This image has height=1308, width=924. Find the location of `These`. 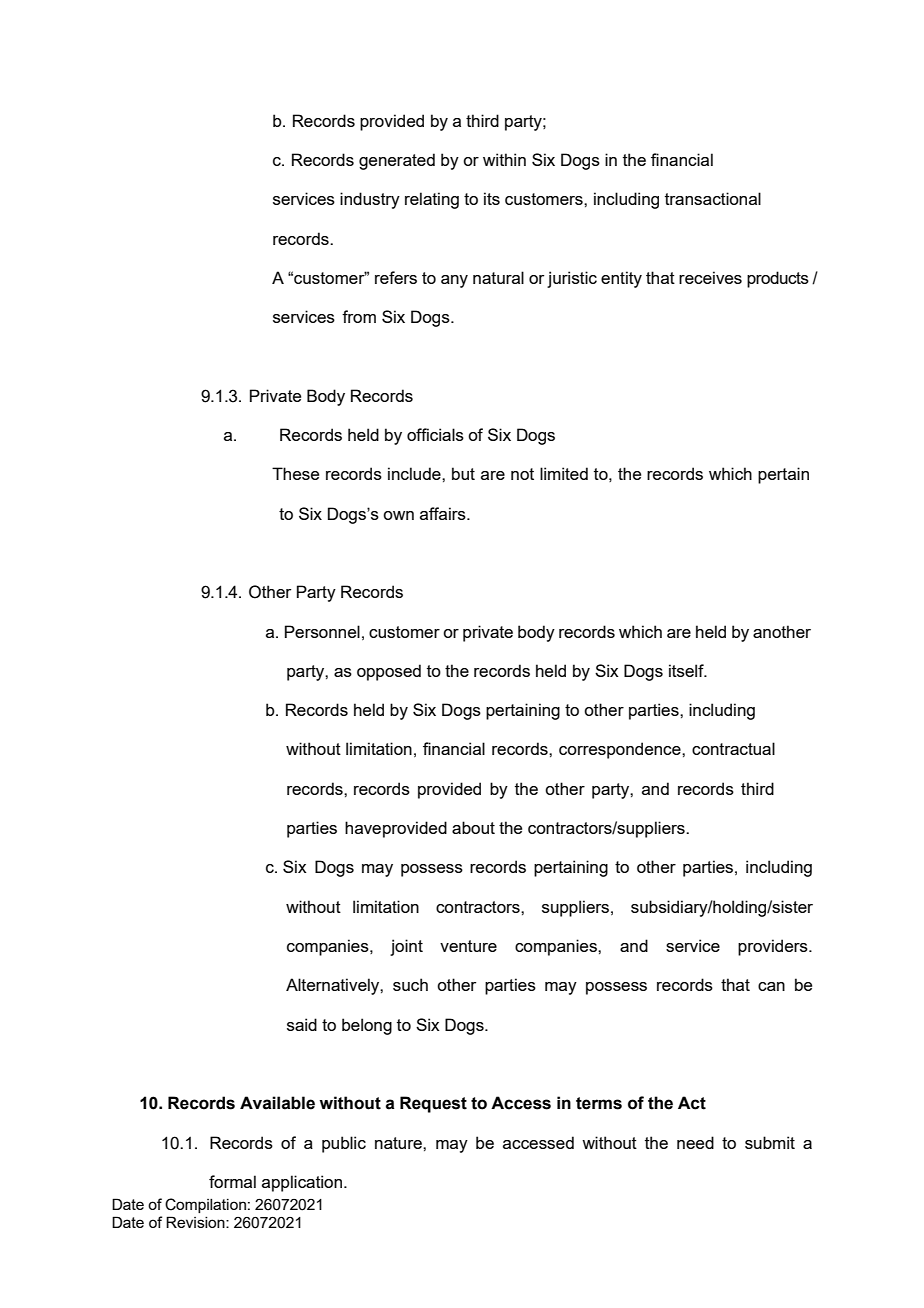

These is located at coordinates (295, 473).
